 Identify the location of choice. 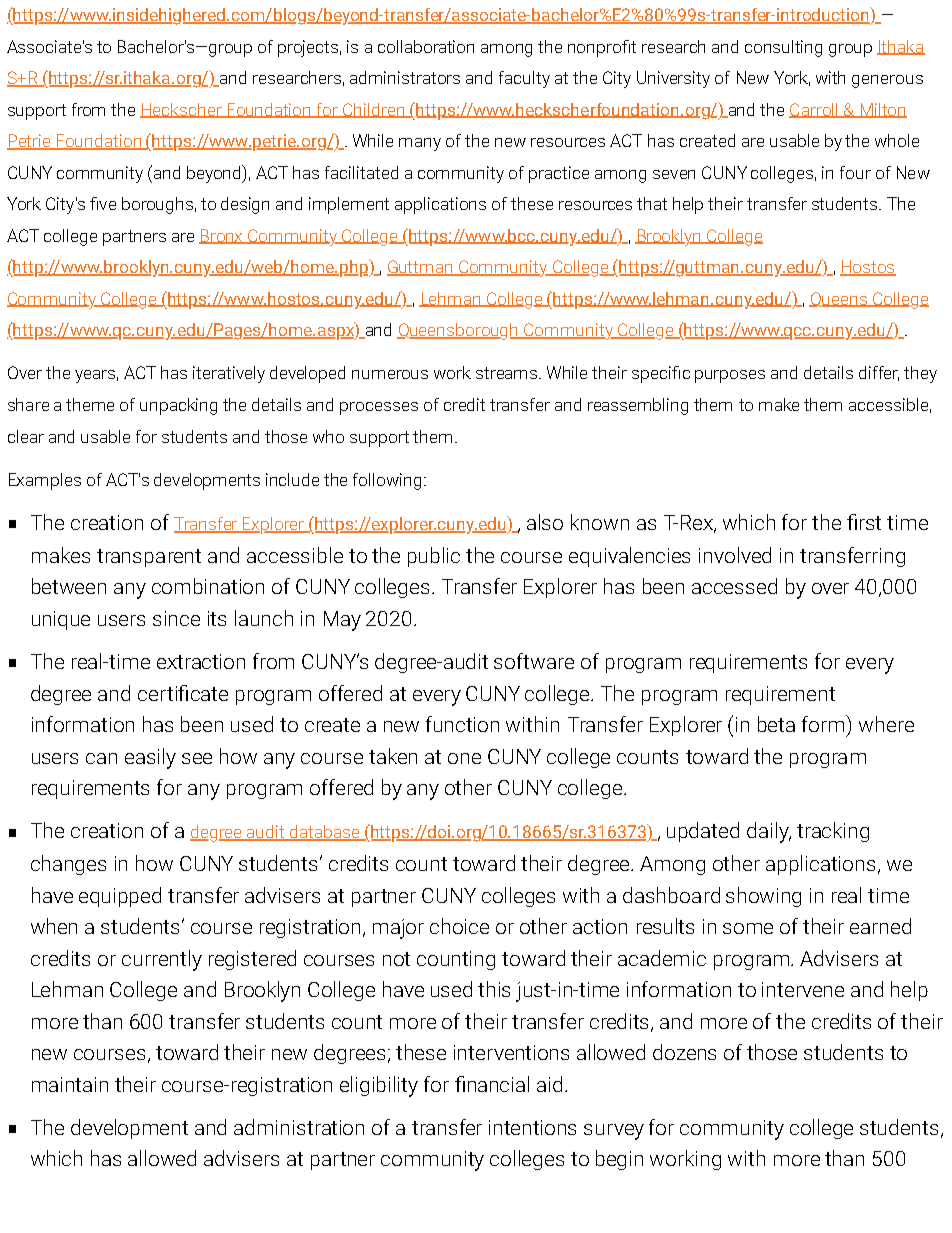
(459, 926).
